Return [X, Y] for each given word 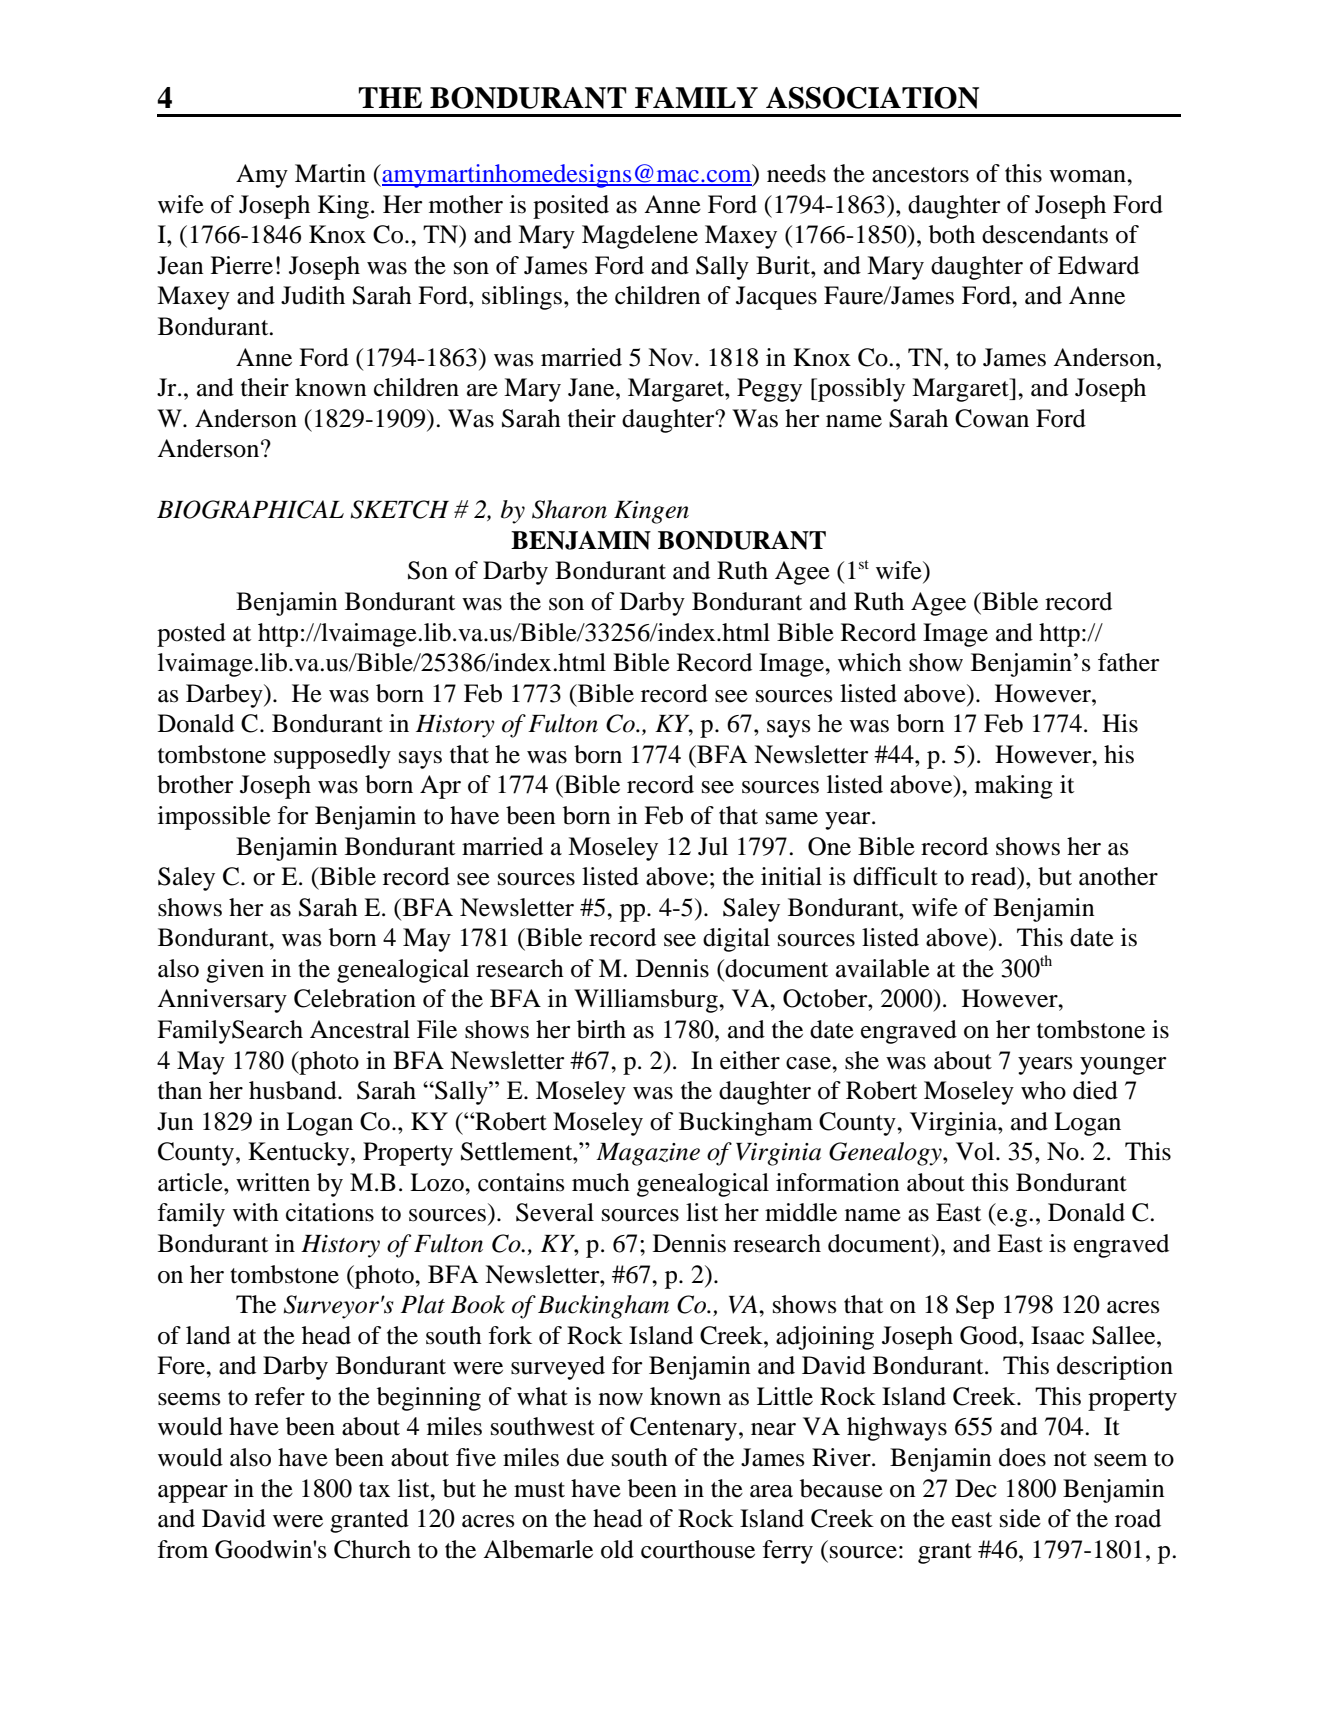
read [995, 877]
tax [374, 1490]
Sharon [569, 509]
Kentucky [300, 1154]
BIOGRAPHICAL [250, 509]
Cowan [992, 418]
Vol [976, 1151]
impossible [214, 818]
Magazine [648, 1154]
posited [571, 207]
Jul [713, 846]
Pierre [242, 265]
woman [1088, 176]
